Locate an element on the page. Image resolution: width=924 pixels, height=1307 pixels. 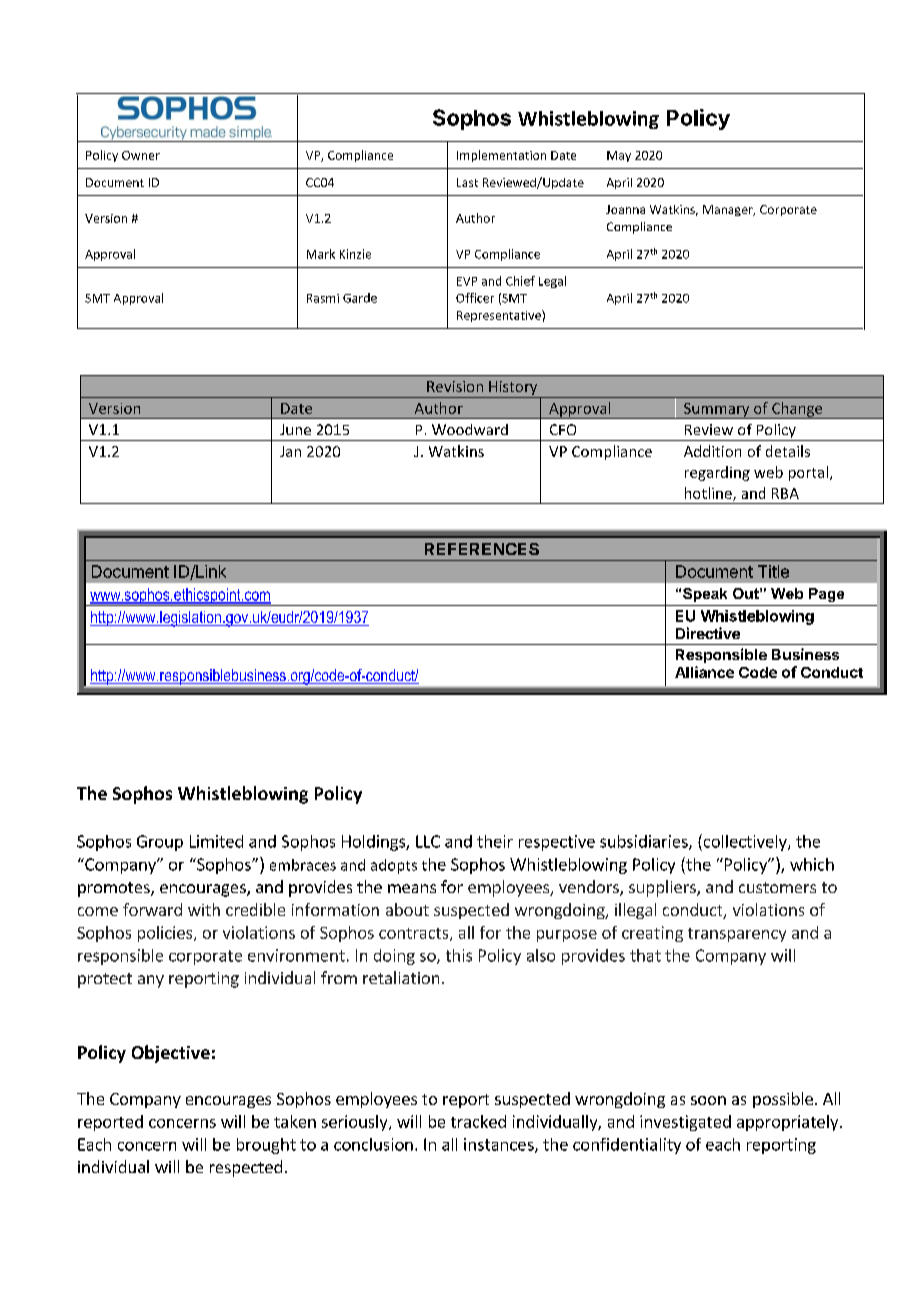
REFERENCES is located at coordinates (482, 549).
